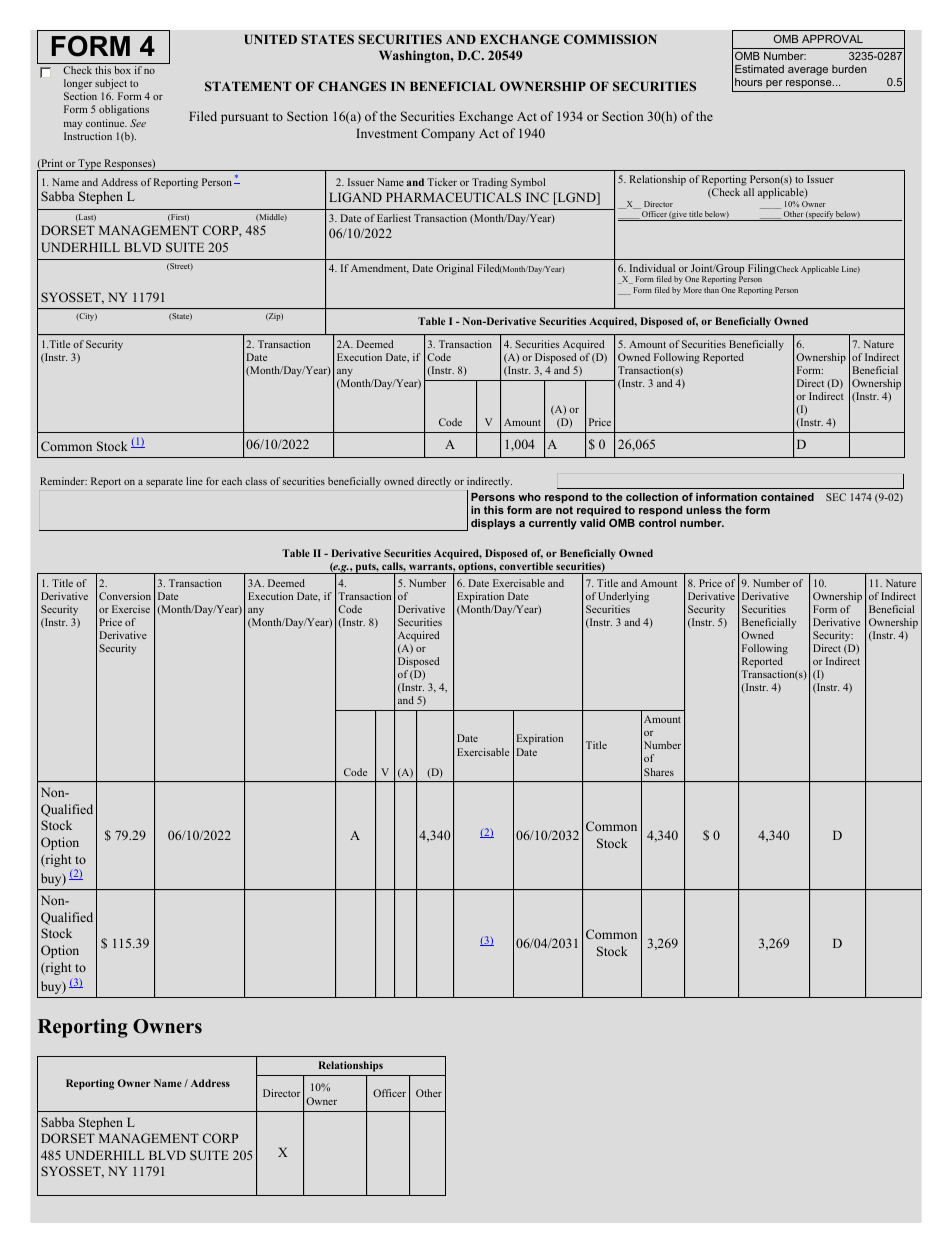 The image size is (952, 1233). What do you see at coordinates (659, 772) in the document?
I see `Shares` at bounding box center [659, 772].
